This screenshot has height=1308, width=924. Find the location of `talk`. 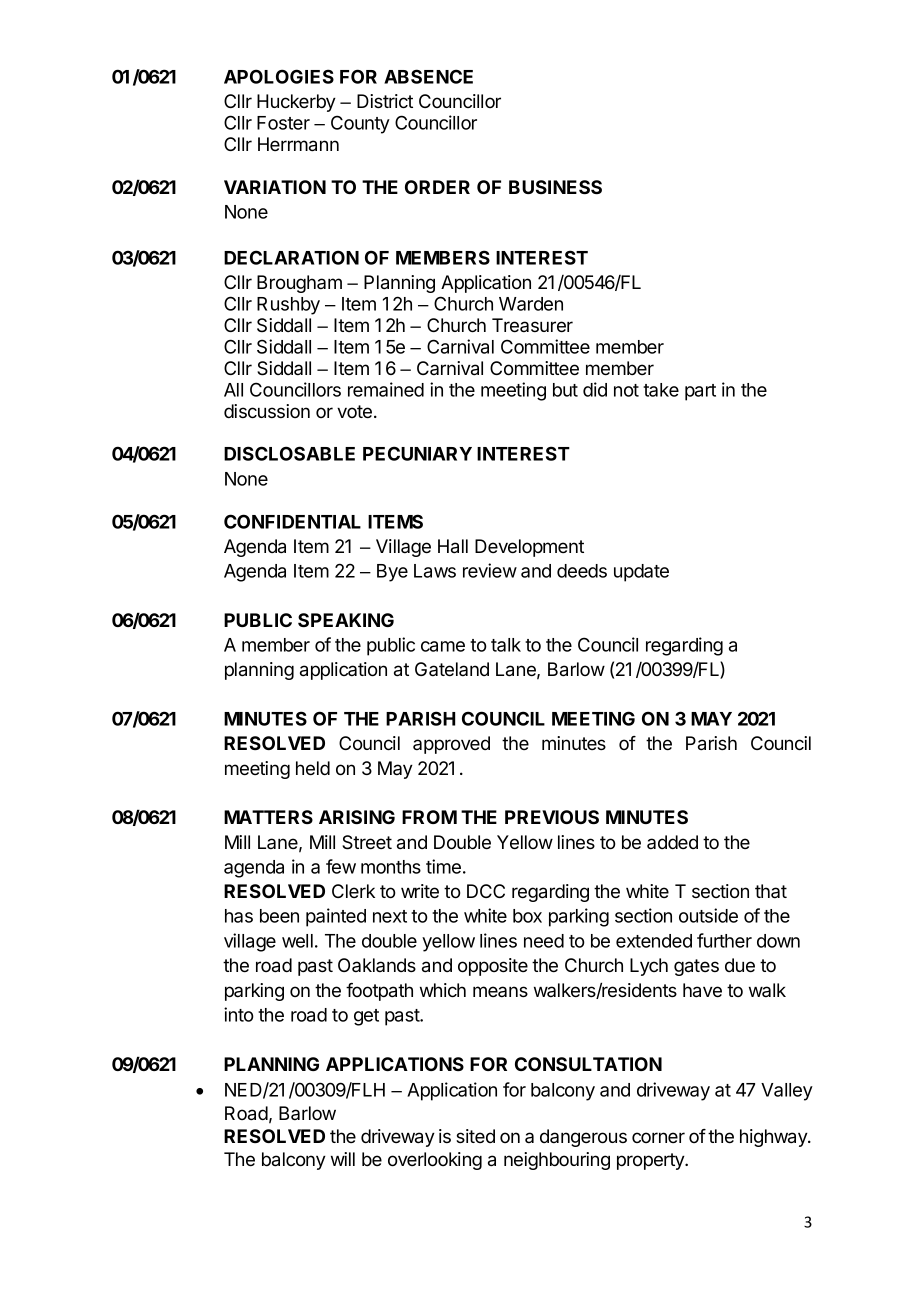

talk is located at coordinates (506, 645).
